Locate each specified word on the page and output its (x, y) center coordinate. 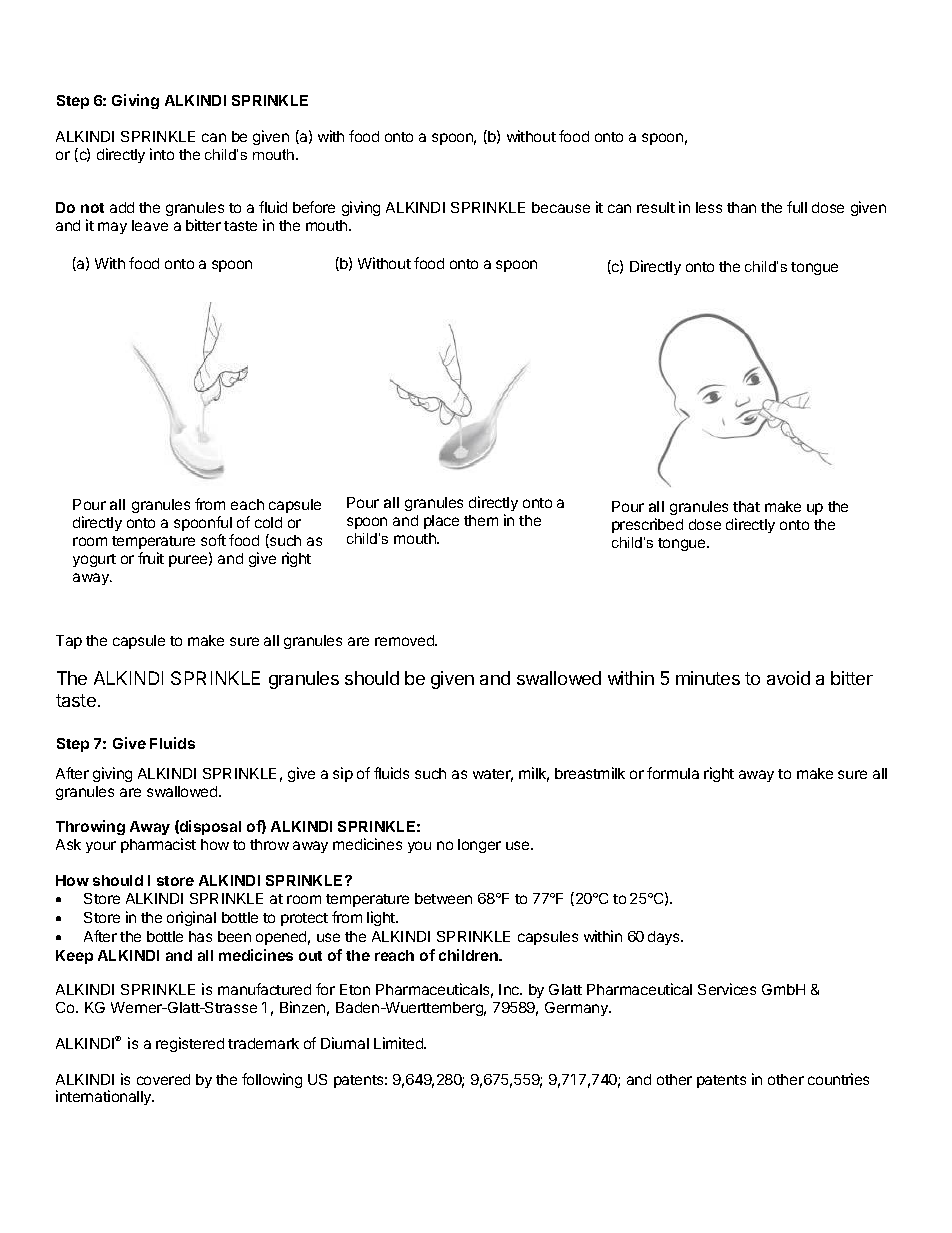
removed (405, 640)
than (741, 207)
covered (163, 1079)
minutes (708, 678)
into (162, 154)
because (561, 207)
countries (838, 1079)
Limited (399, 1043)
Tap (69, 642)
